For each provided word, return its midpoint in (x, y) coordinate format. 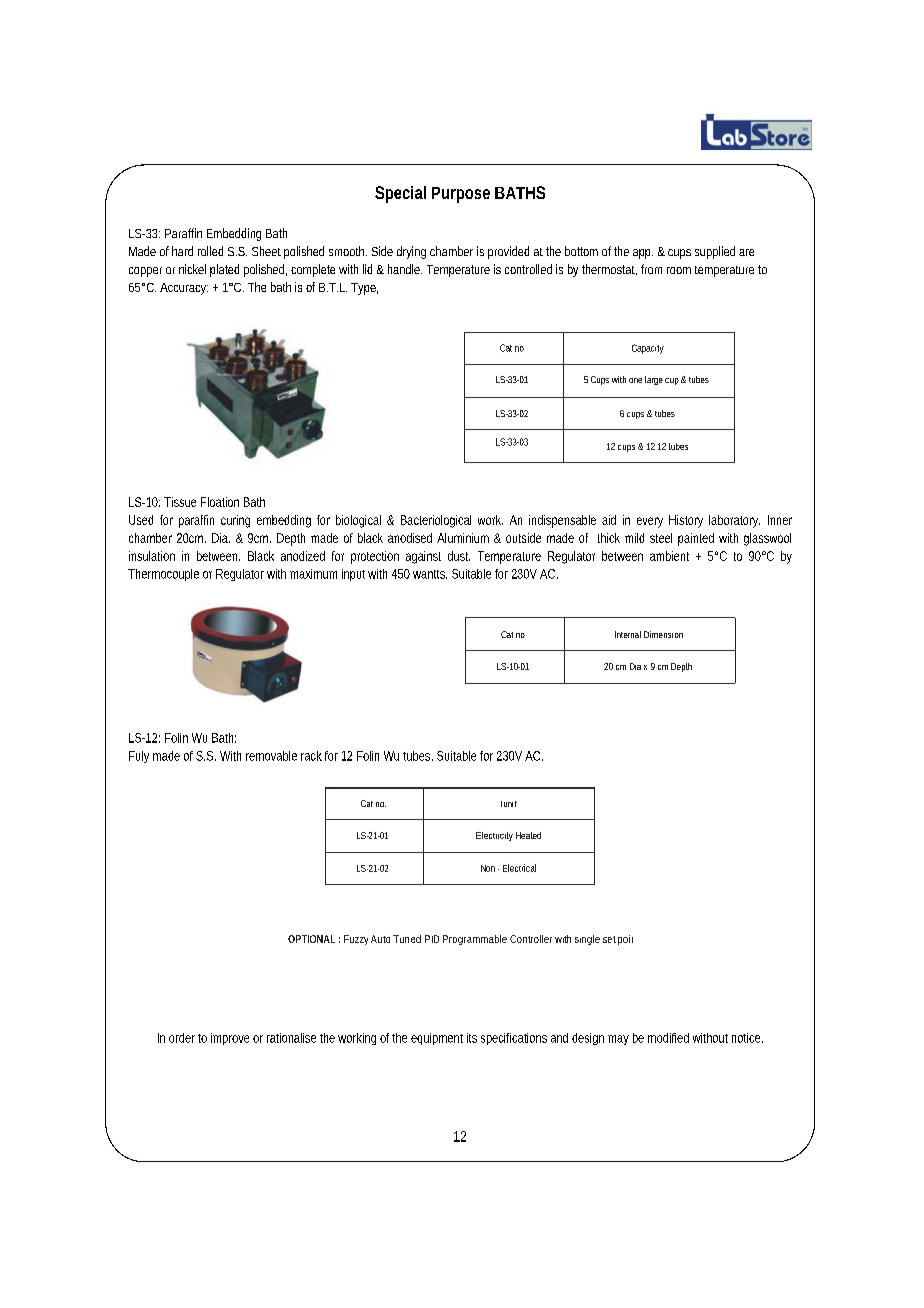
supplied (715, 252)
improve (230, 1039)
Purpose (461, 195)
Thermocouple (163, 575)
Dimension (663, 634)
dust (459, 556)
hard (182, 251)
